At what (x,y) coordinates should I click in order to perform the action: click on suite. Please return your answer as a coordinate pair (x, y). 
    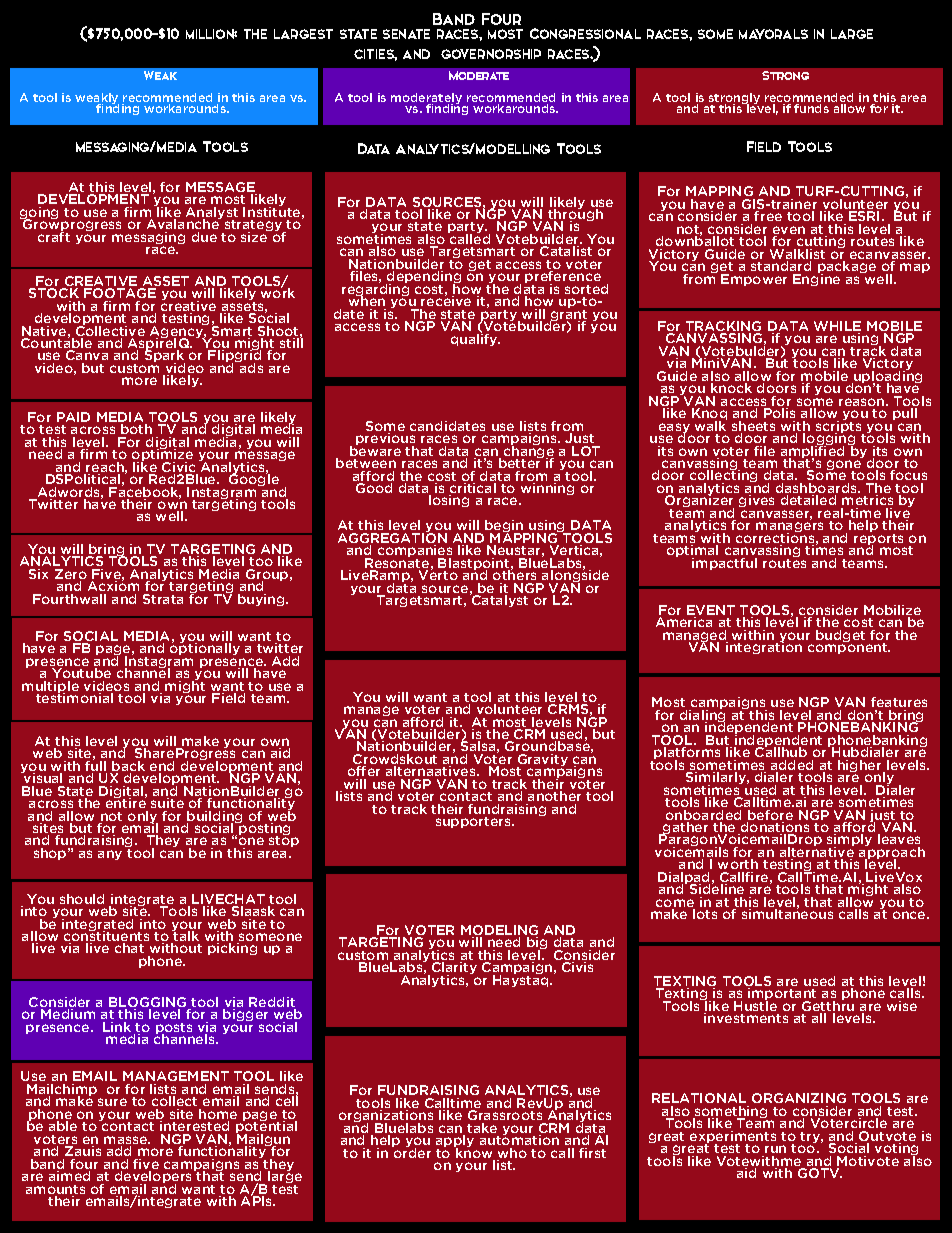
    Looking at the image, I should click on (167, 803).
